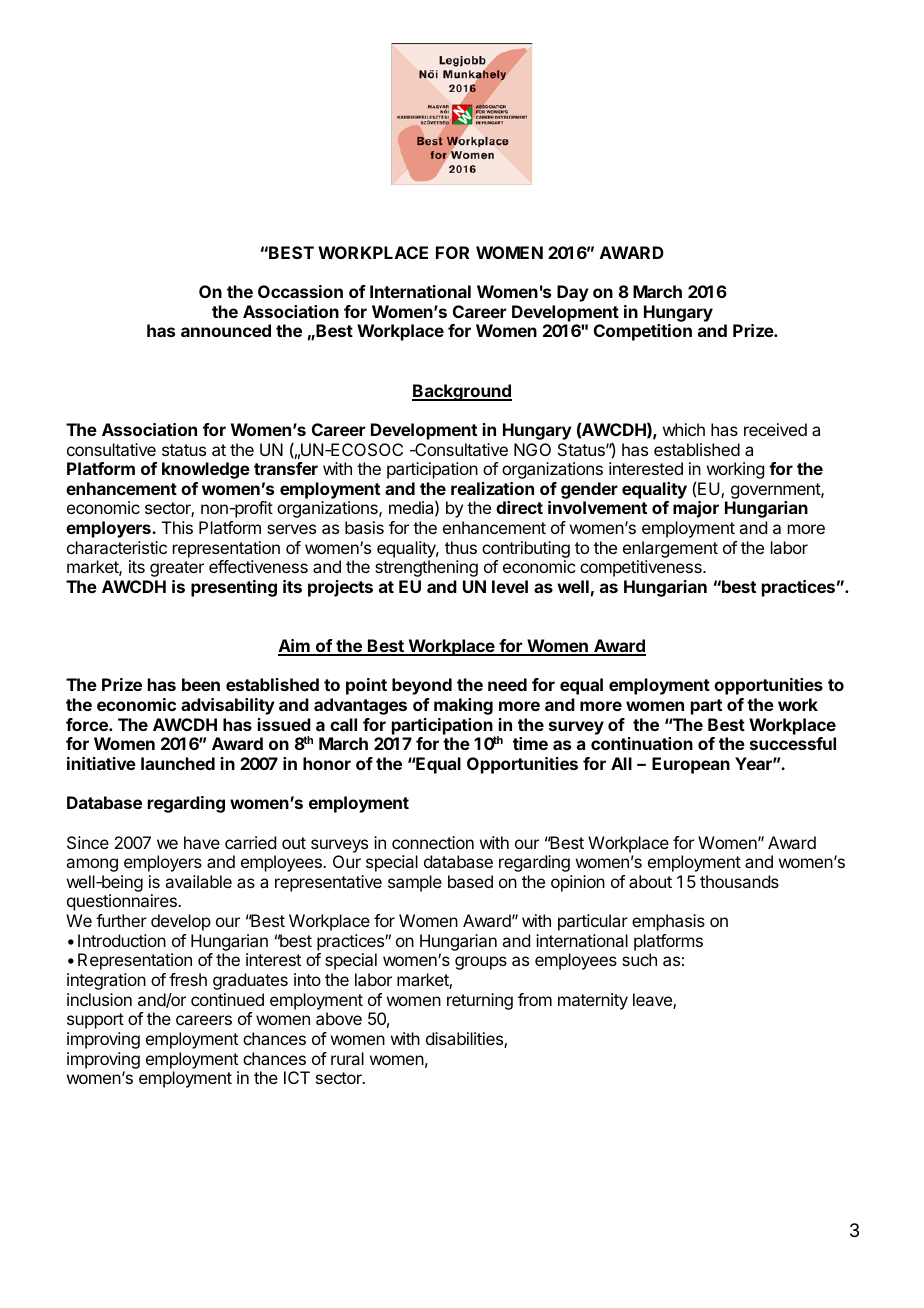 This page has height=1308, width=924. I want to click on disabilities, so click(465, 1040).
